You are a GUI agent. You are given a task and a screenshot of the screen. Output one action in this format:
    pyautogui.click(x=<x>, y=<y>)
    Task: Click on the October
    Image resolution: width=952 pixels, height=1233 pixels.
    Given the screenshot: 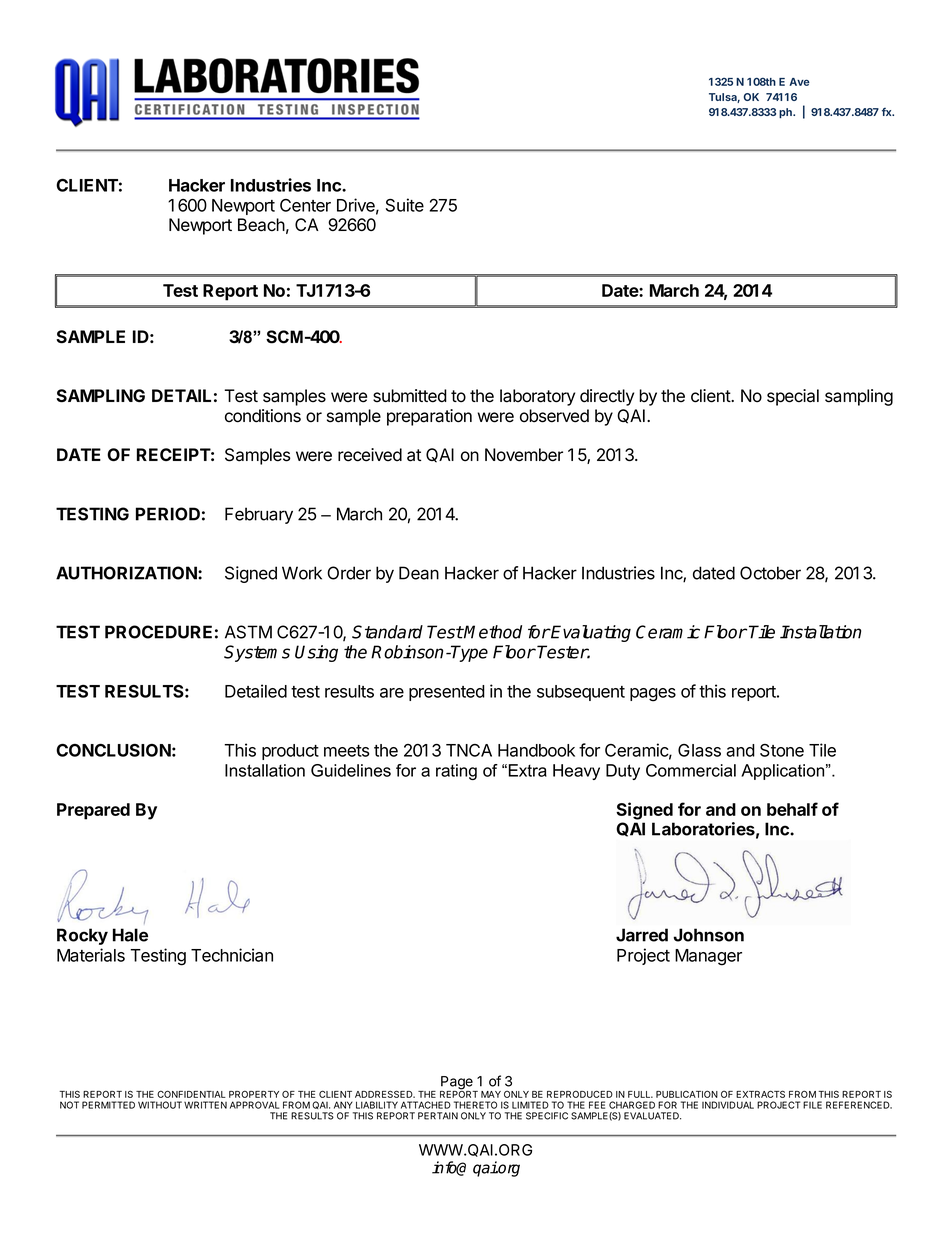 What is the action you would take?
    pyautogui.click(x=770, y=573)
